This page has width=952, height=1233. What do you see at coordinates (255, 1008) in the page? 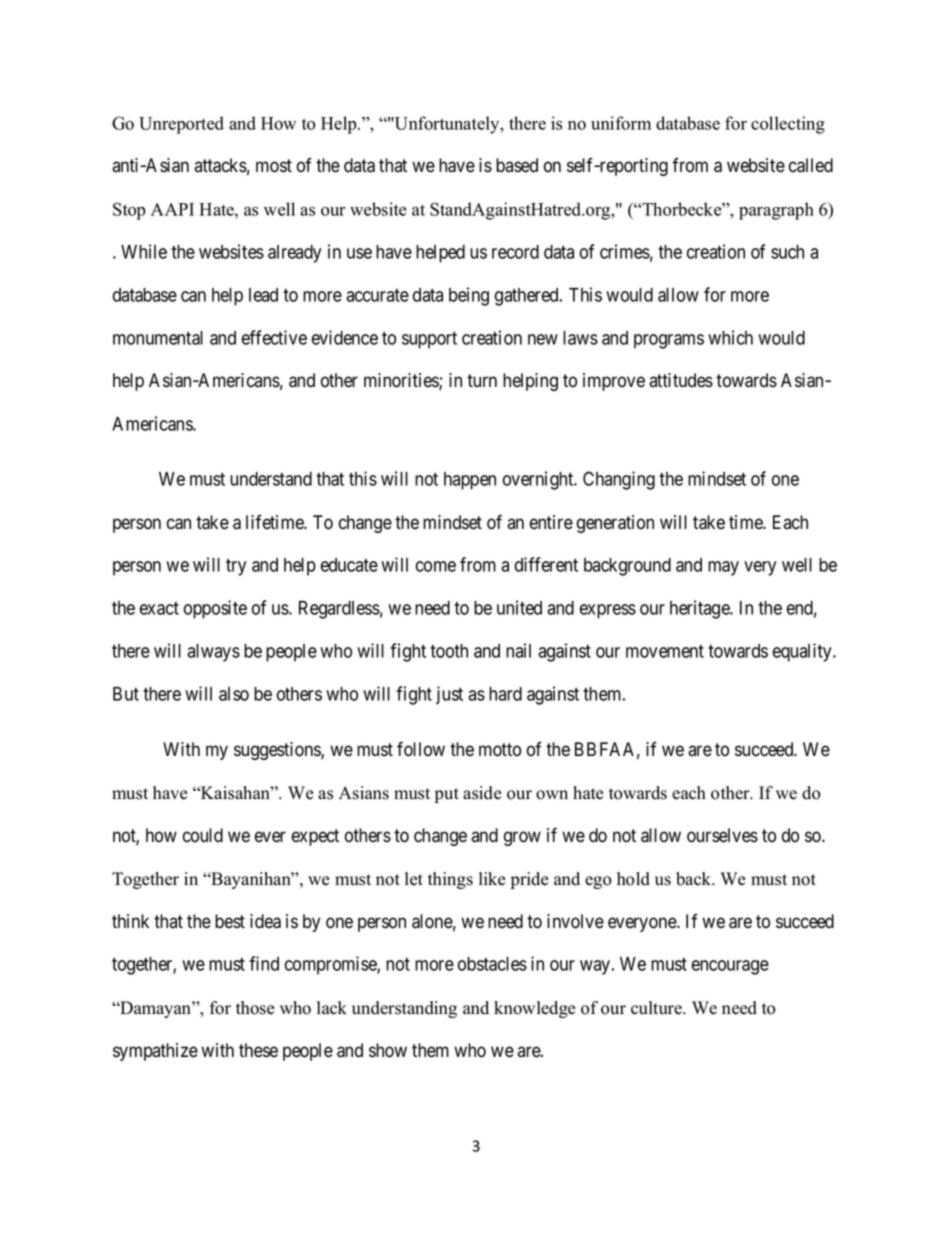
I see `those` at bounding box center [255, 1008].
